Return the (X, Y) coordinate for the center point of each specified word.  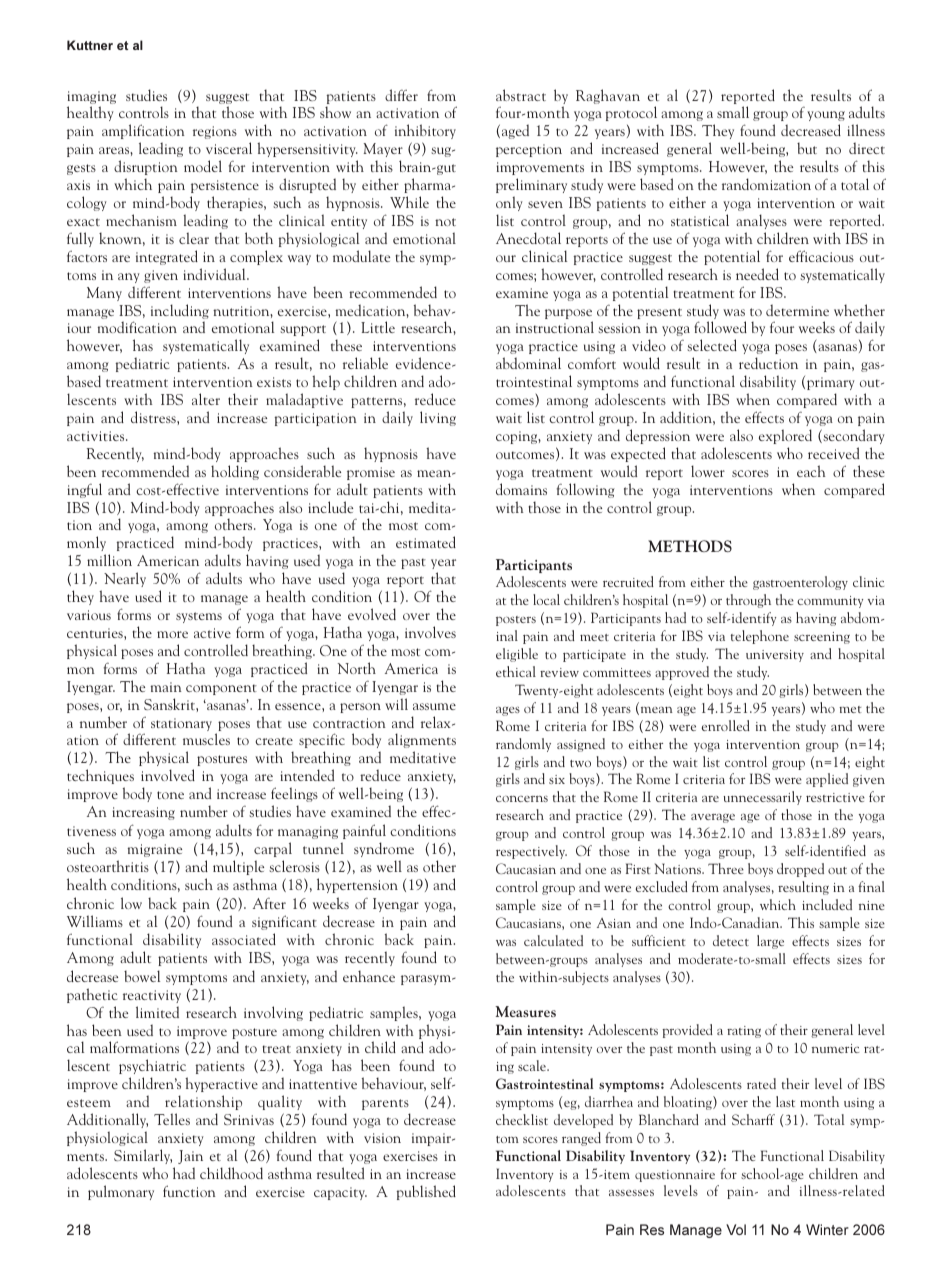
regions (215, 132)
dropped (800, 870)
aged (515, 131)
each (811, 471)
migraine (155, 850)
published (426, 1192)
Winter (827, 1229)
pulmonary (121, 1192)
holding (235, 472)
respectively (531, 852)
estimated (426, 542)
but (807, 148)
